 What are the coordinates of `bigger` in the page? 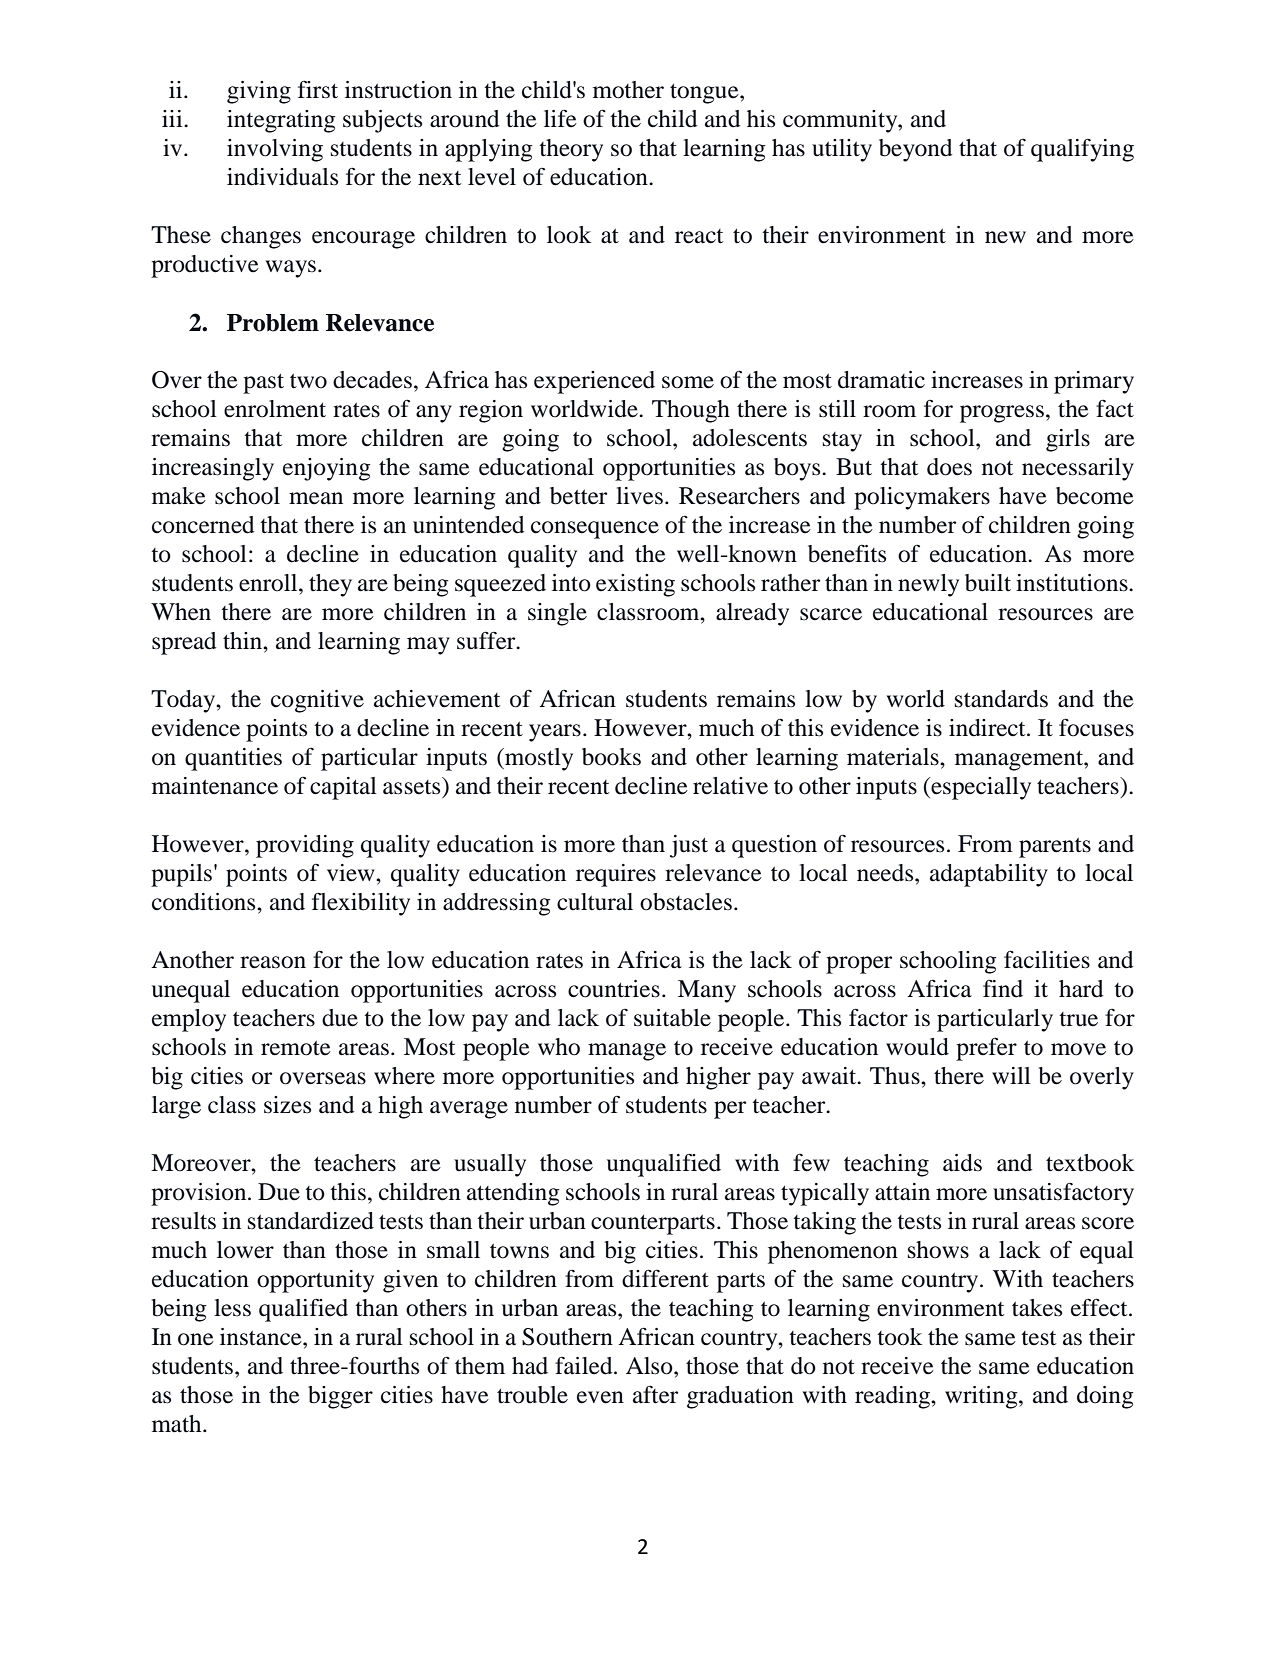 It's located at (340, 1397).
